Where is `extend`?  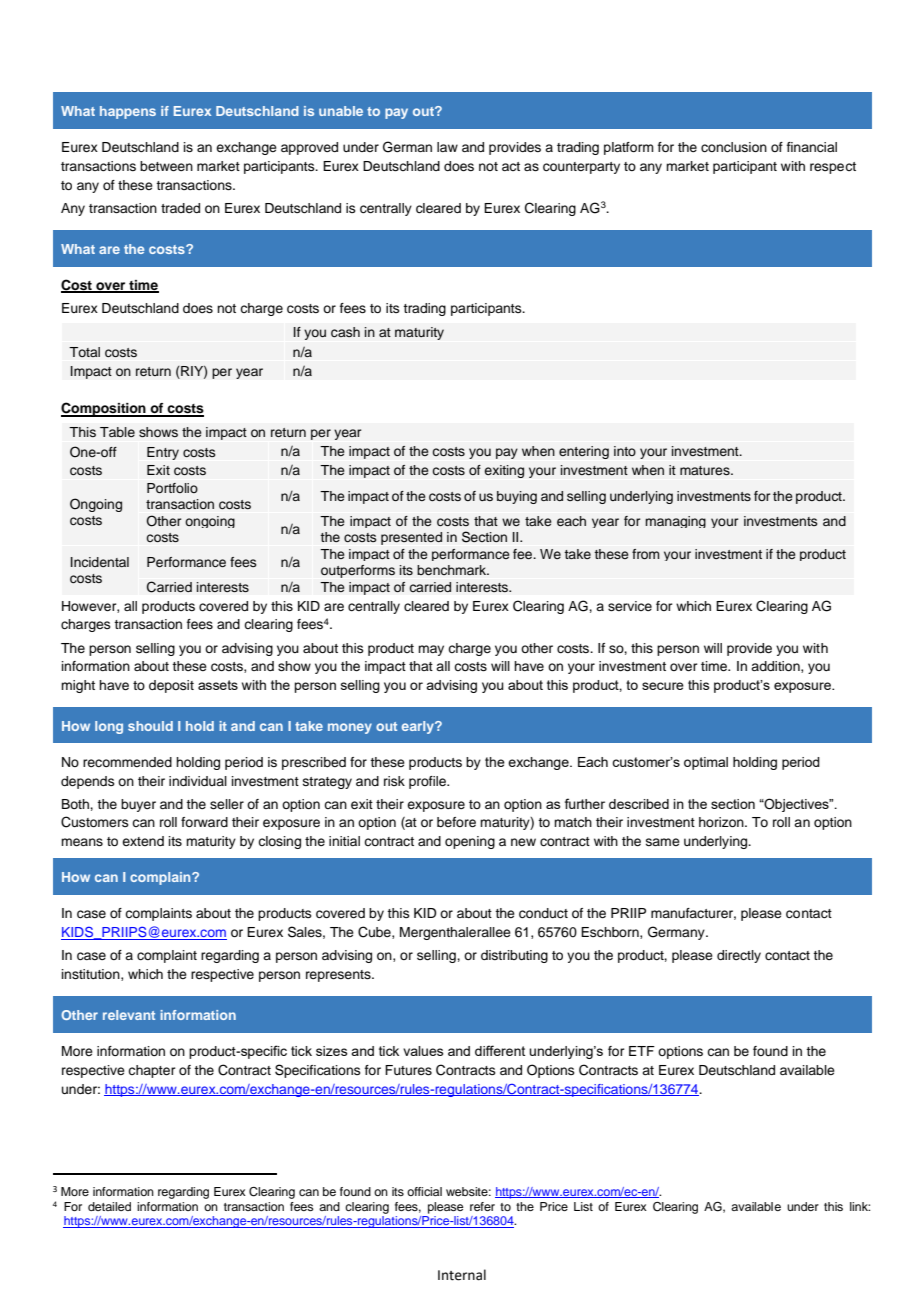 extend is located at coordinates (143, 841).
